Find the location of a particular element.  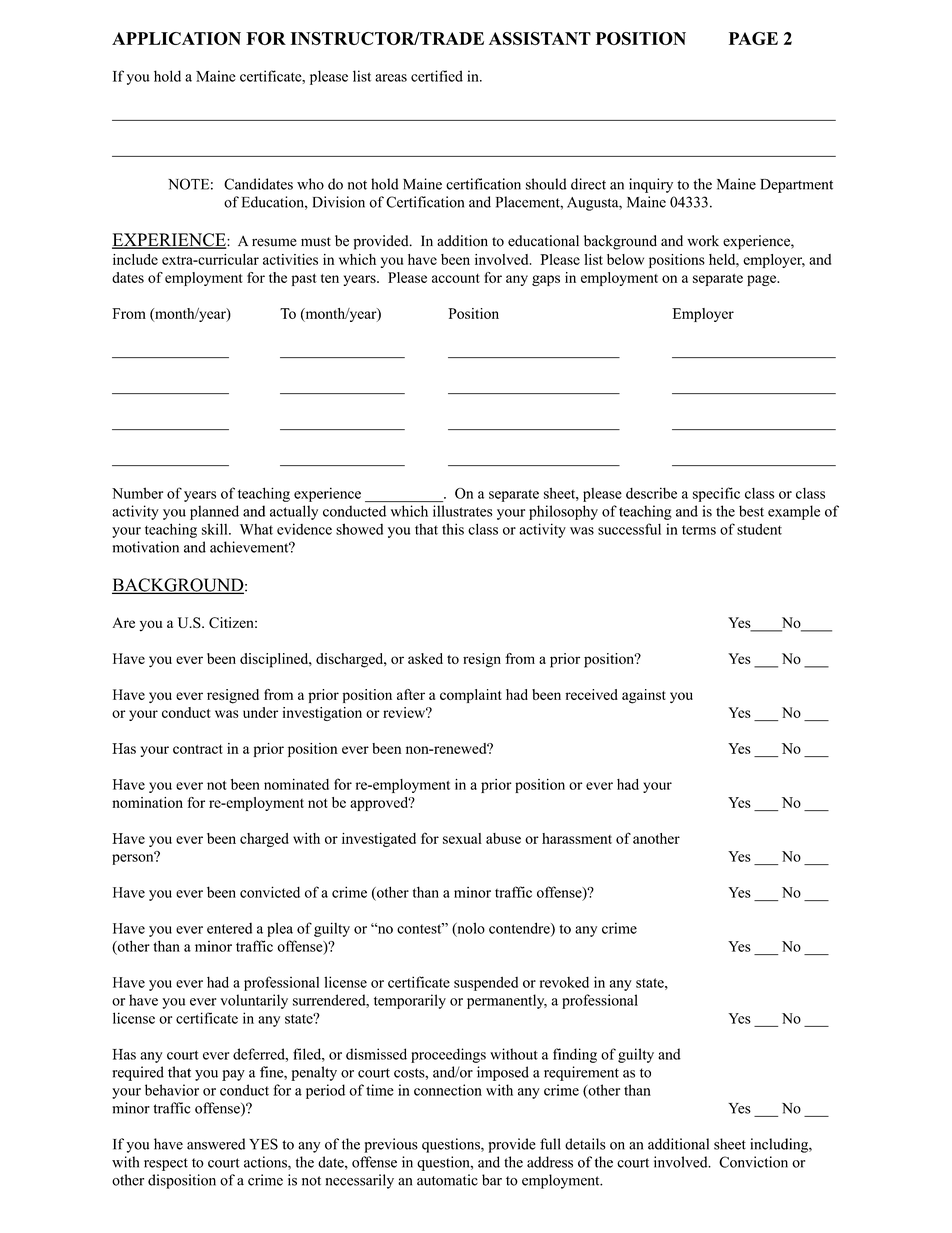

APPLICATION is located at coordinates (176, 38).
